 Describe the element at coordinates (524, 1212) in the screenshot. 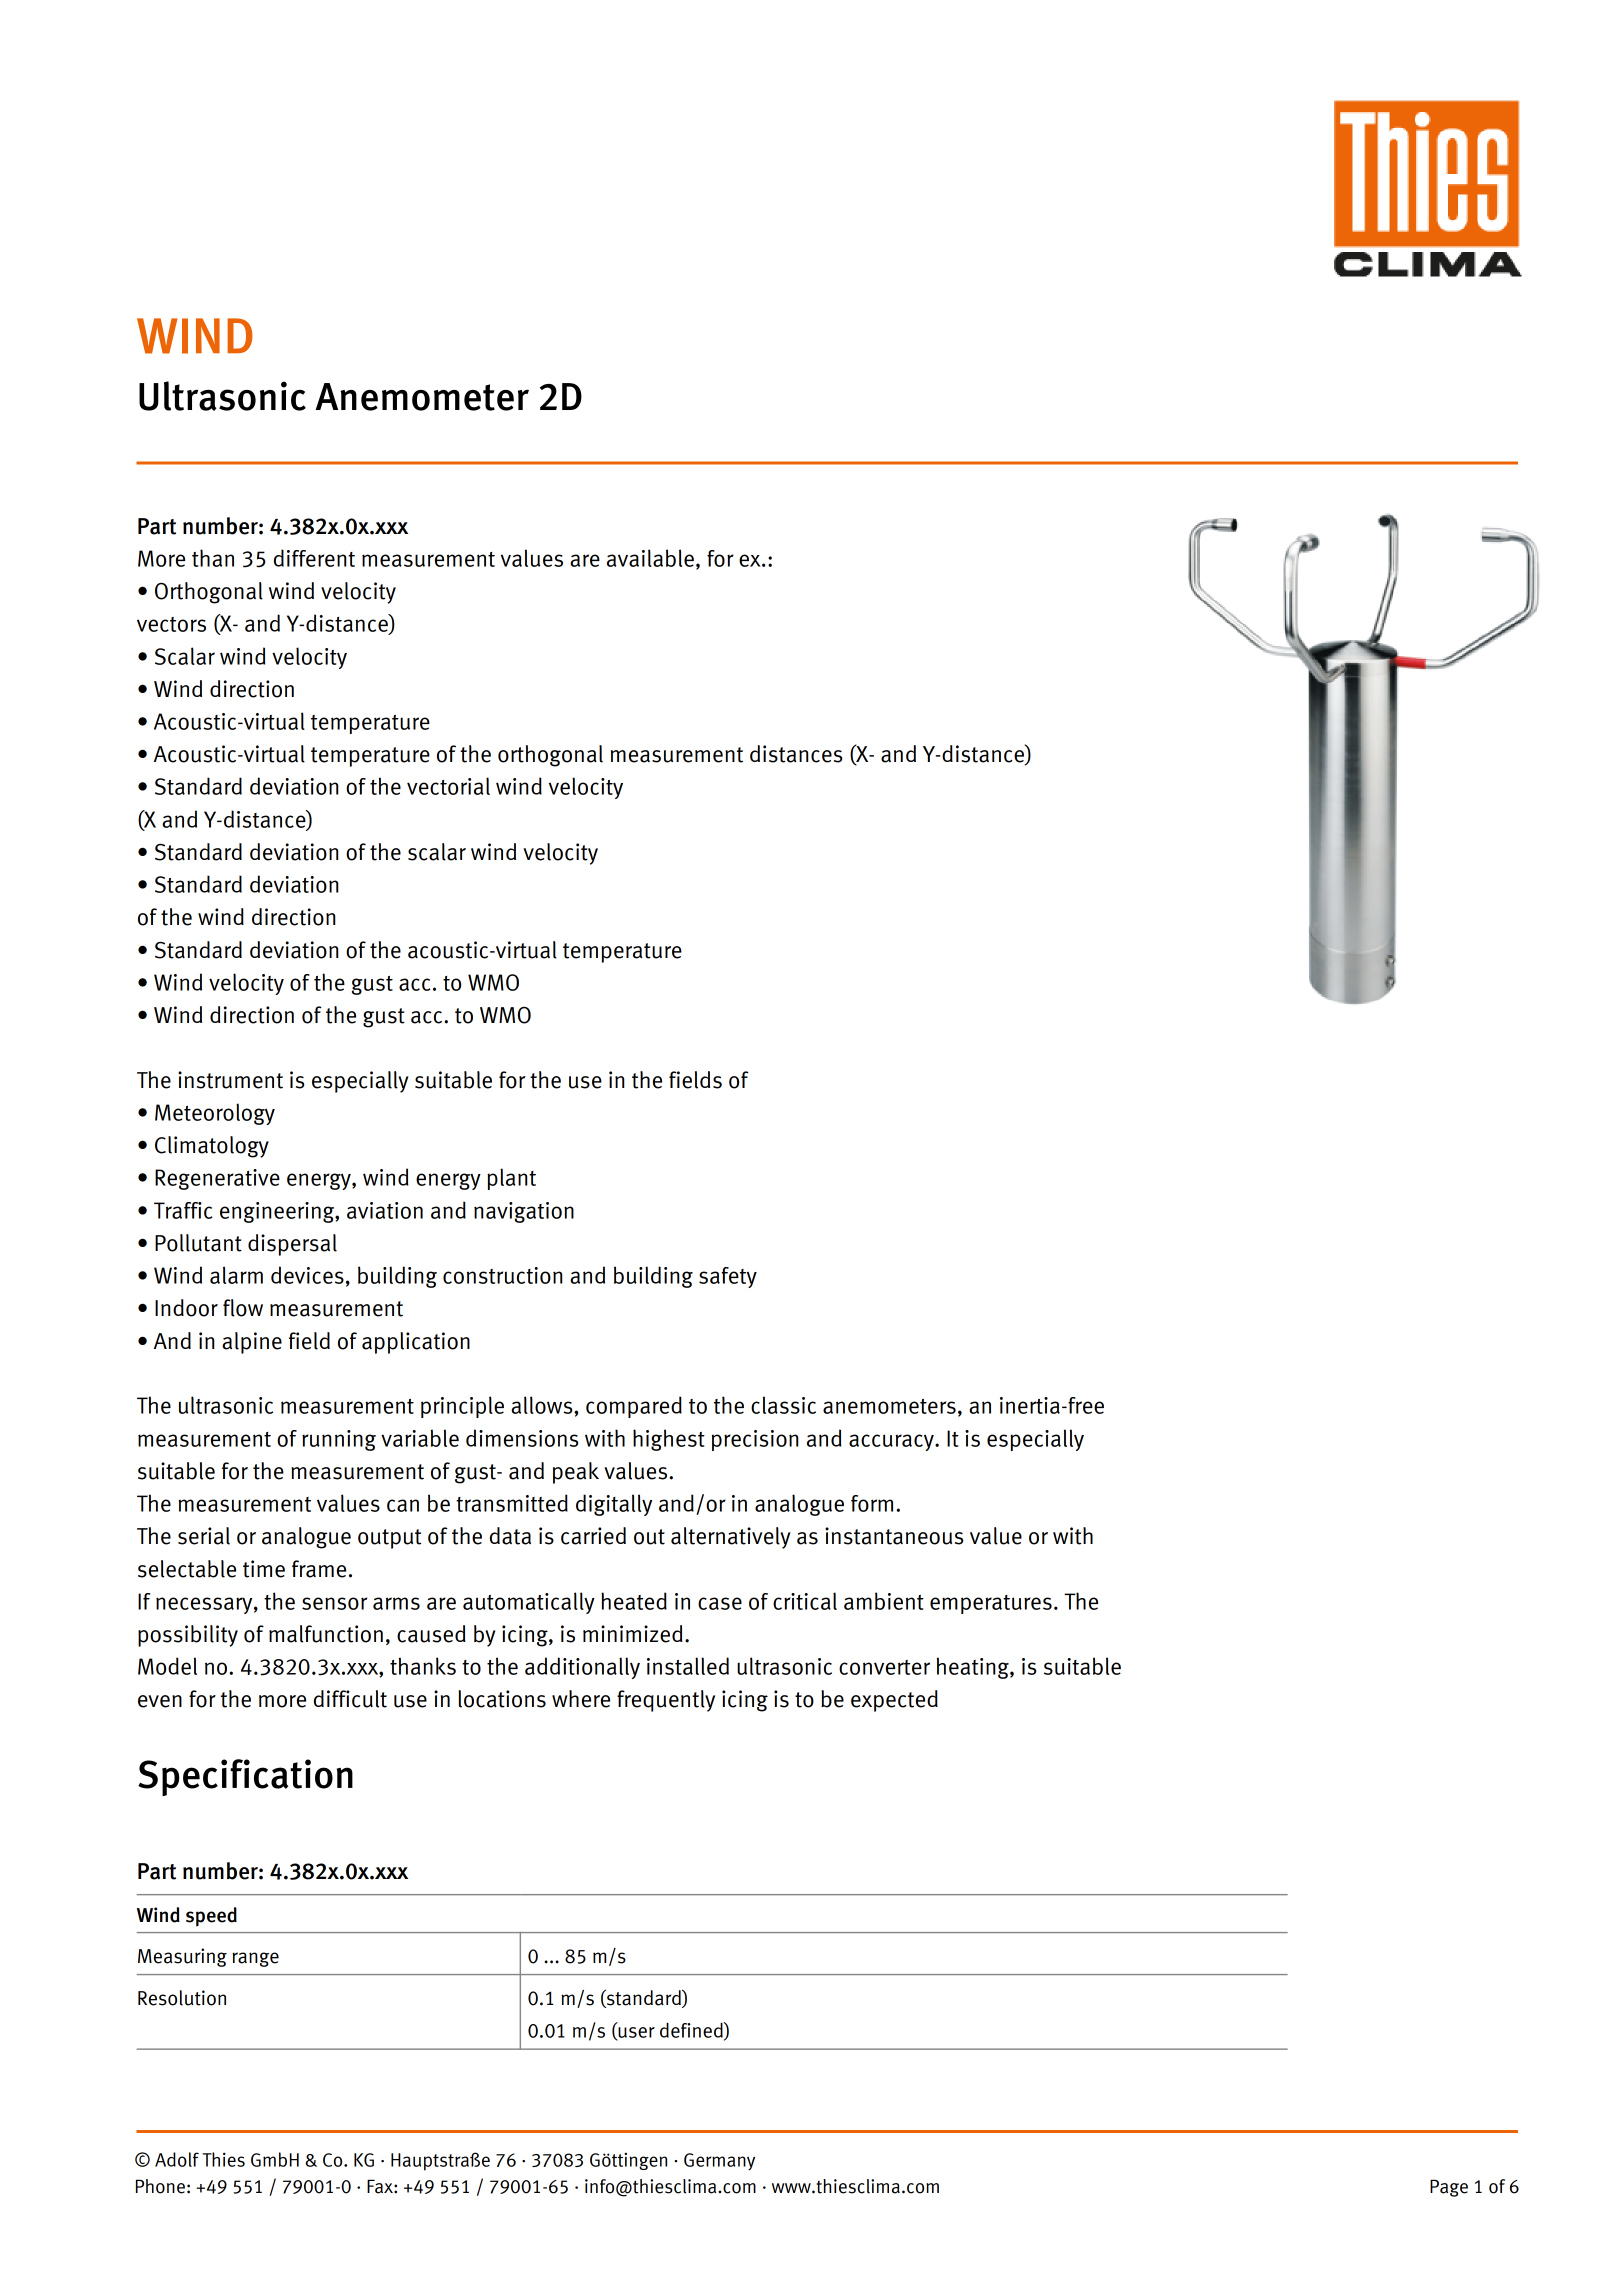

I see `navigation` at that location.
